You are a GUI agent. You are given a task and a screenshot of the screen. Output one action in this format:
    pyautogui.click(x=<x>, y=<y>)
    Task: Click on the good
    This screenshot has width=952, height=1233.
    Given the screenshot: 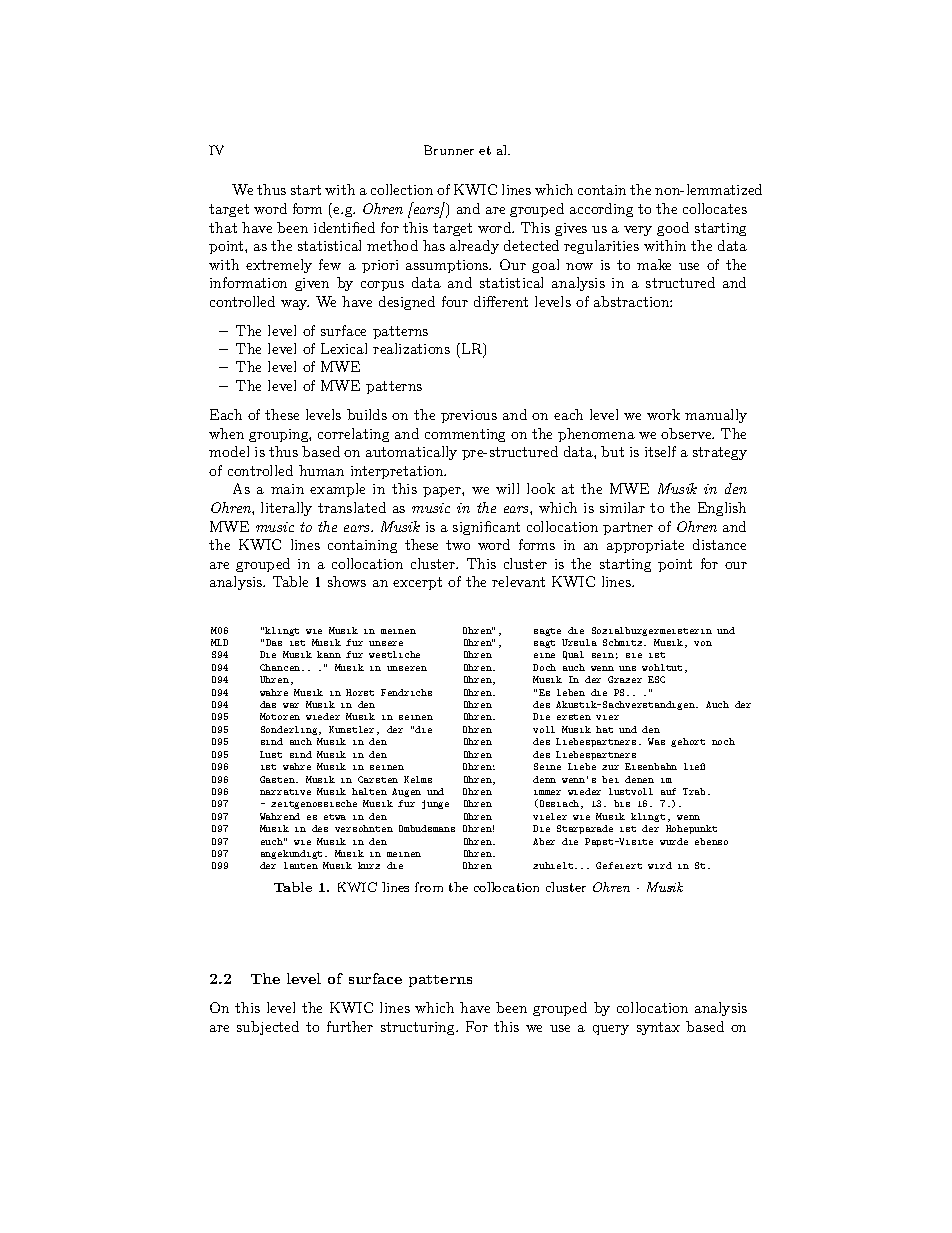 What is the action you would take?
    pyautogui.click(x=673, y=229)
